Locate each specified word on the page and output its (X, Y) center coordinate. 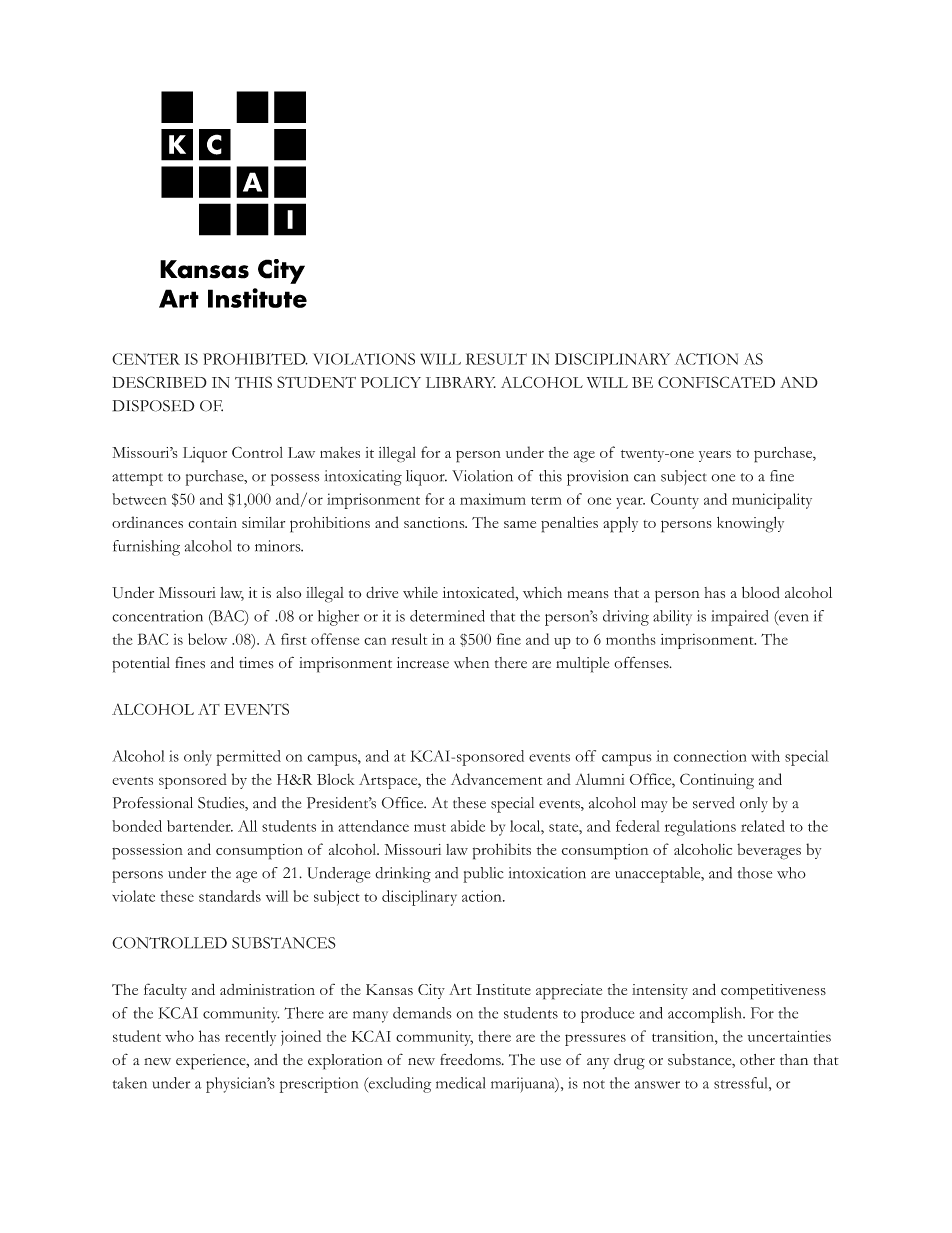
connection (710, 756)
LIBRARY (461, 382)
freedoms (471, 1059)
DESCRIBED (160, 382)
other (757, 1059)
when (471, 663)
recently (250, 1038)
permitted (248, 758)
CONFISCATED (716, 382)
